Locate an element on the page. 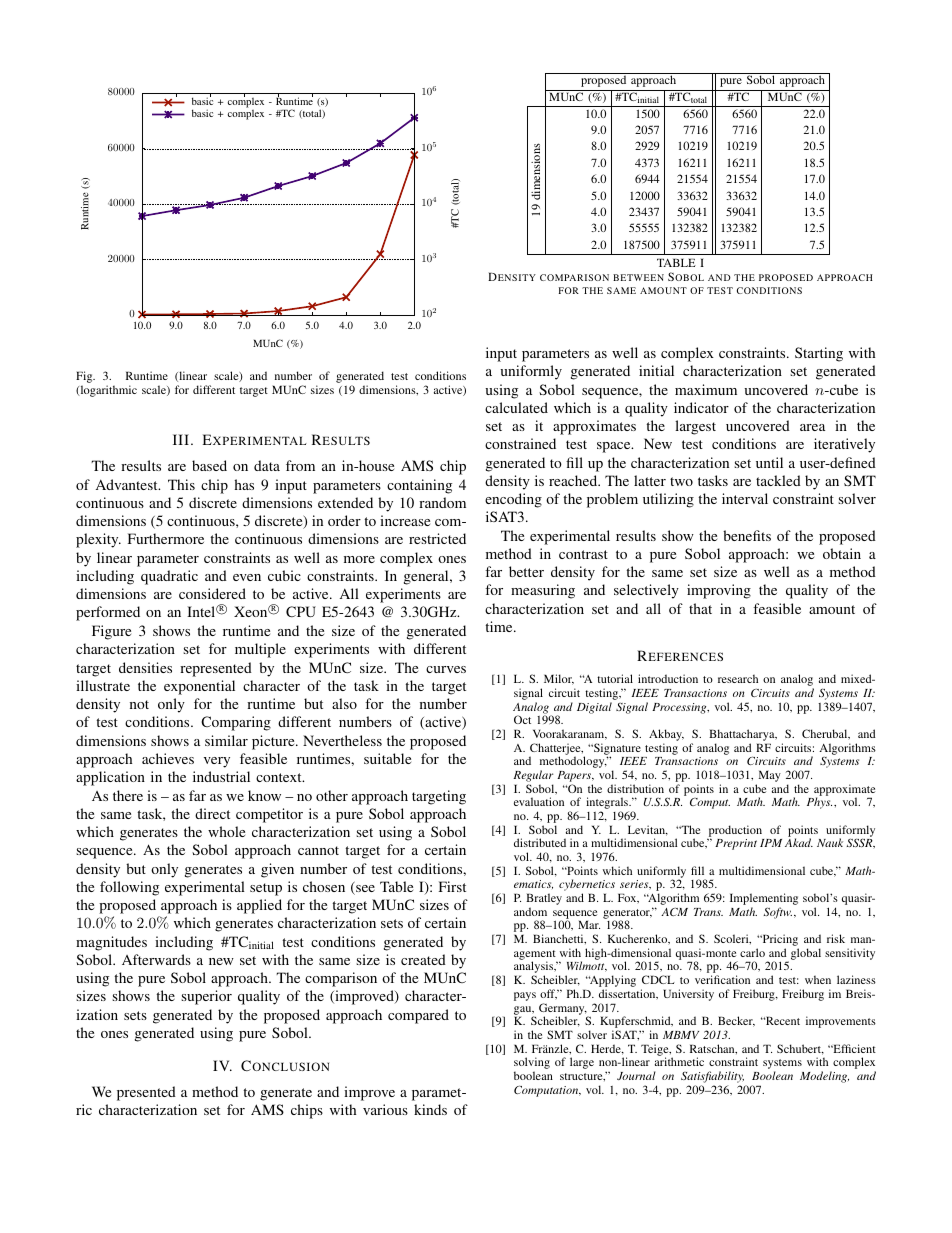  curves is located at coordinates (446, 669).
